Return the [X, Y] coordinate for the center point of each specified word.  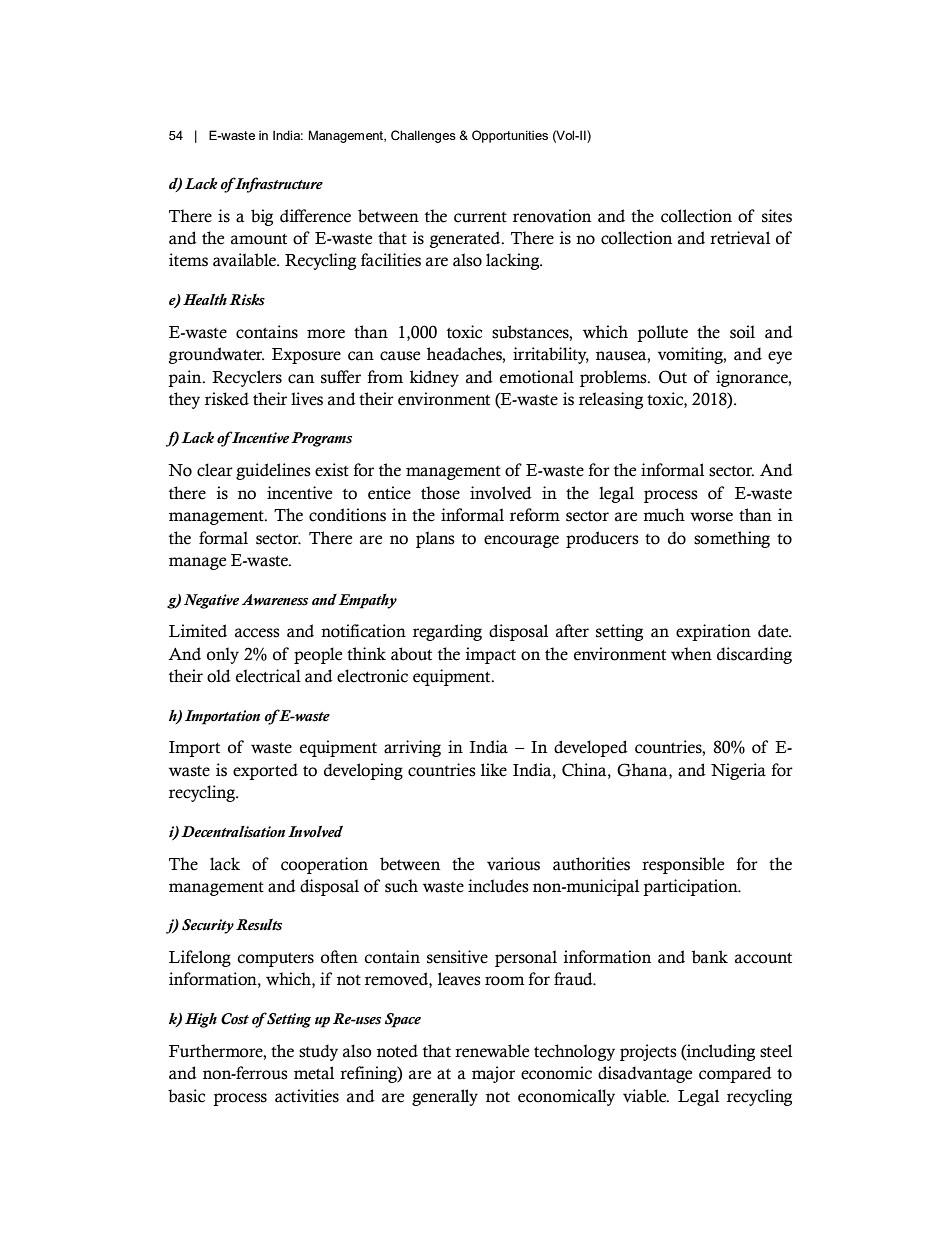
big [262, 217]
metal [314, 1073]
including [720, 1052]
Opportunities [510, 136]
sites [777, 216]
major [493, 1074]
